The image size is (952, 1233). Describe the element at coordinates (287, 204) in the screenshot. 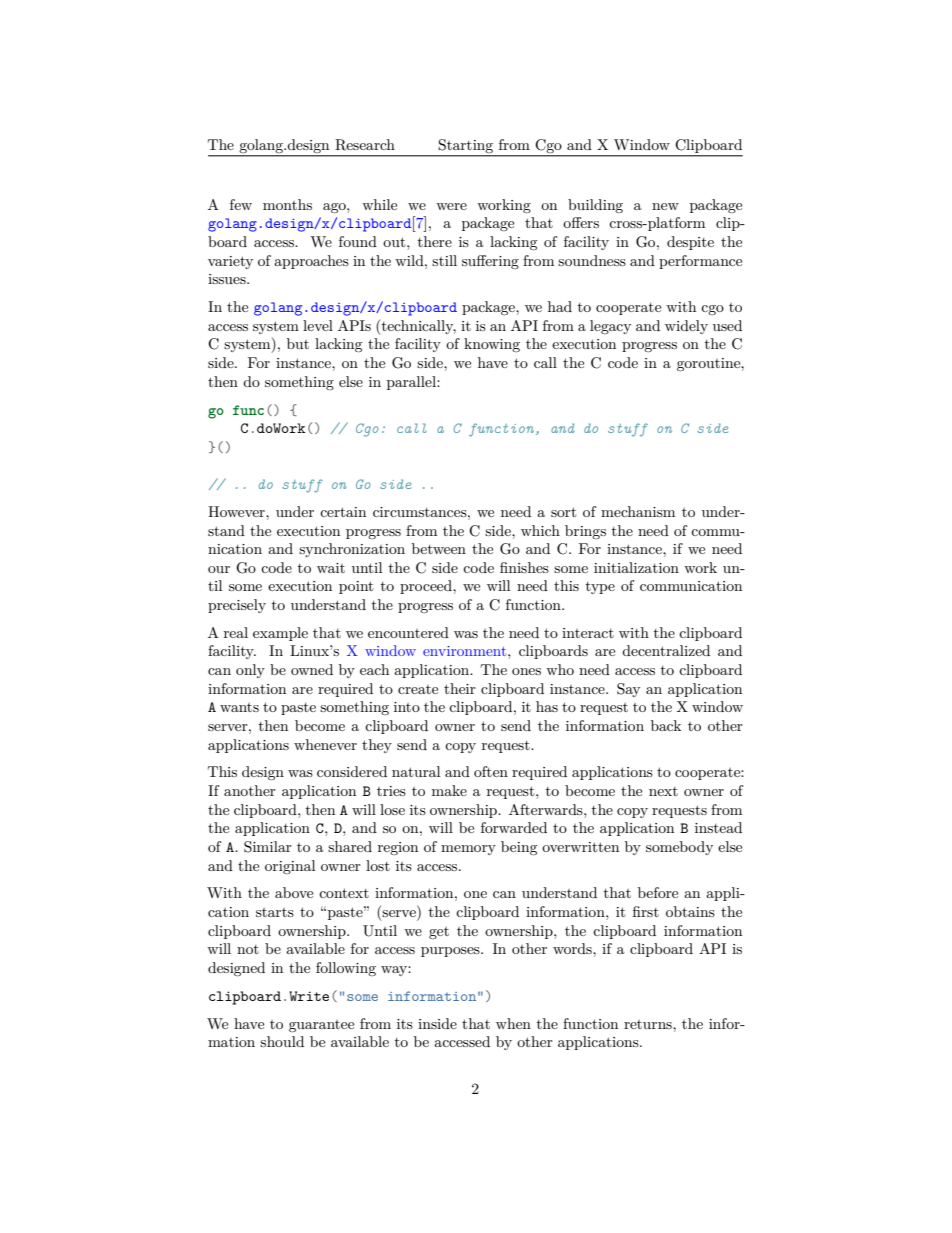

I see `months` at that location.
